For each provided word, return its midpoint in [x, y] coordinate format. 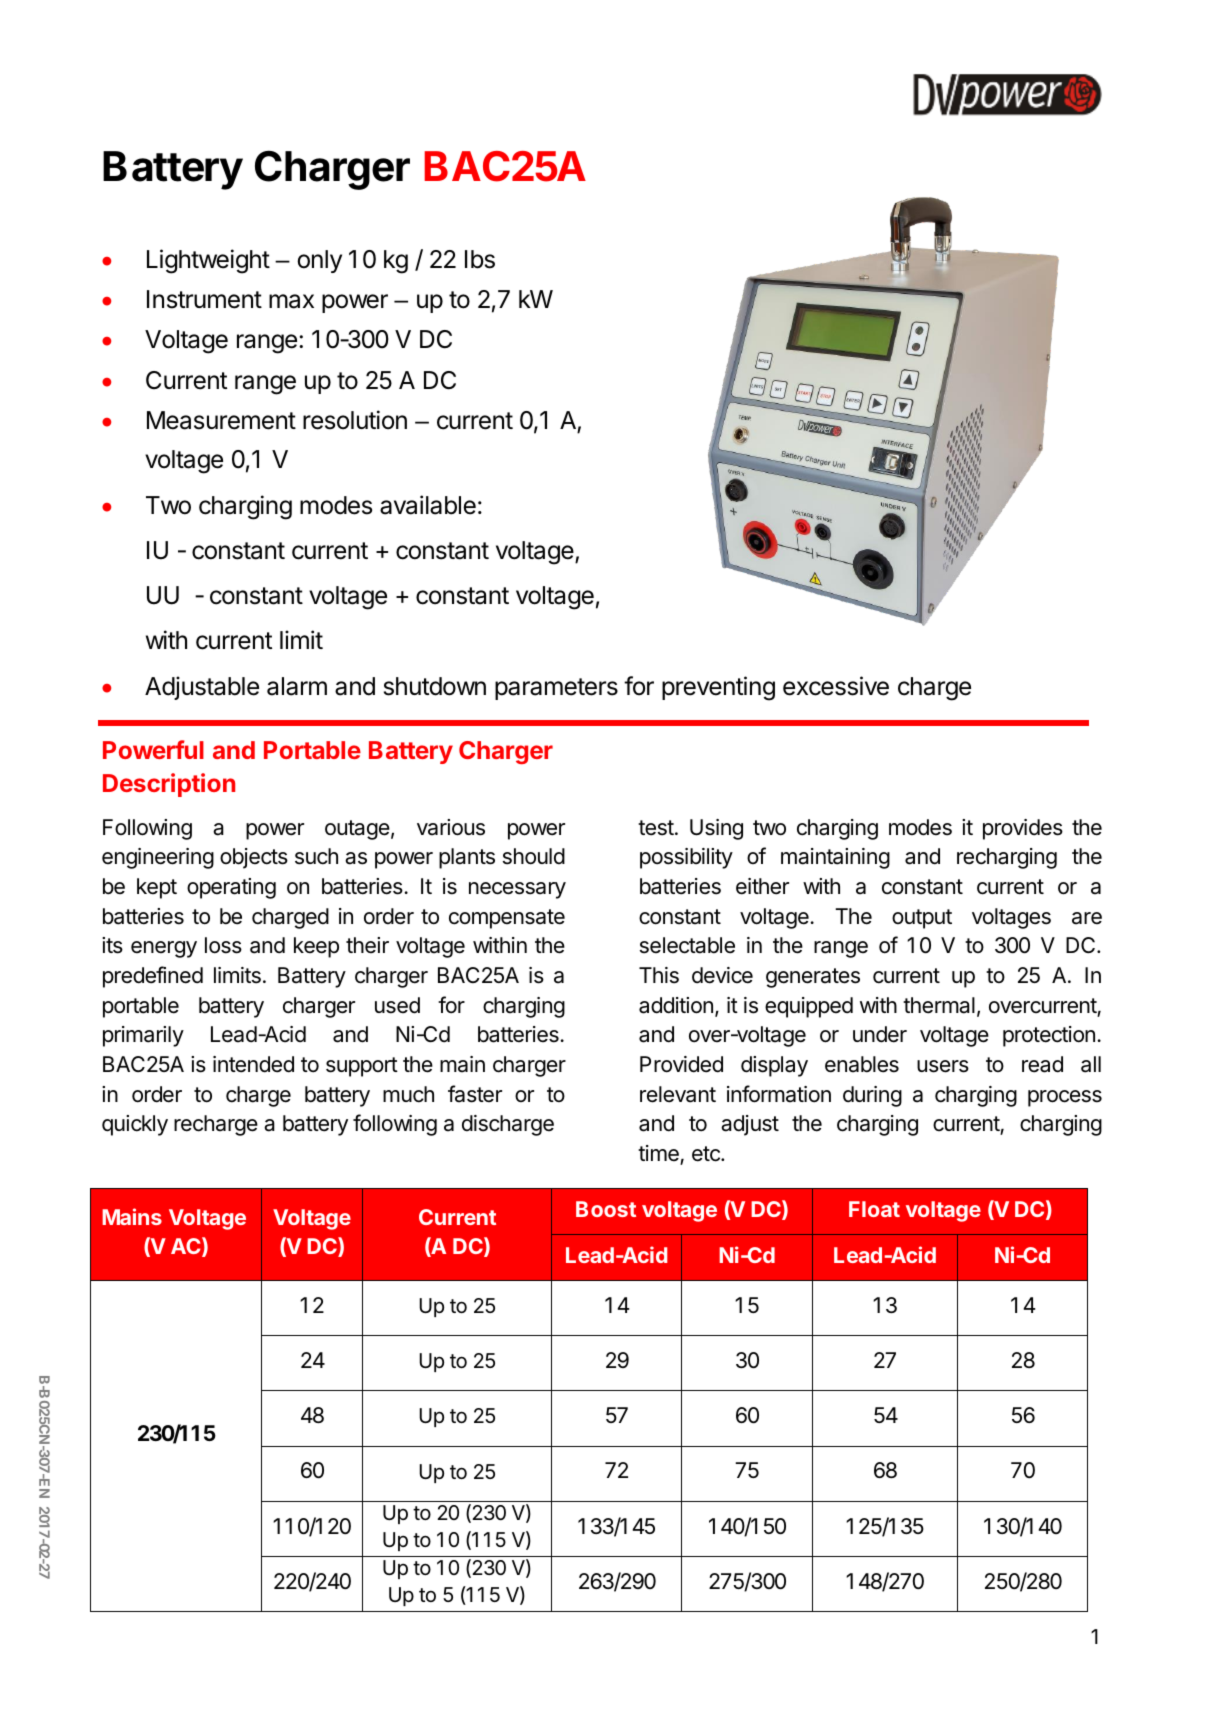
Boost [606, 1209]
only [319, 261]
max [291, 301]
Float [874, 1209]
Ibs [480, 259]
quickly [135, 1125]
